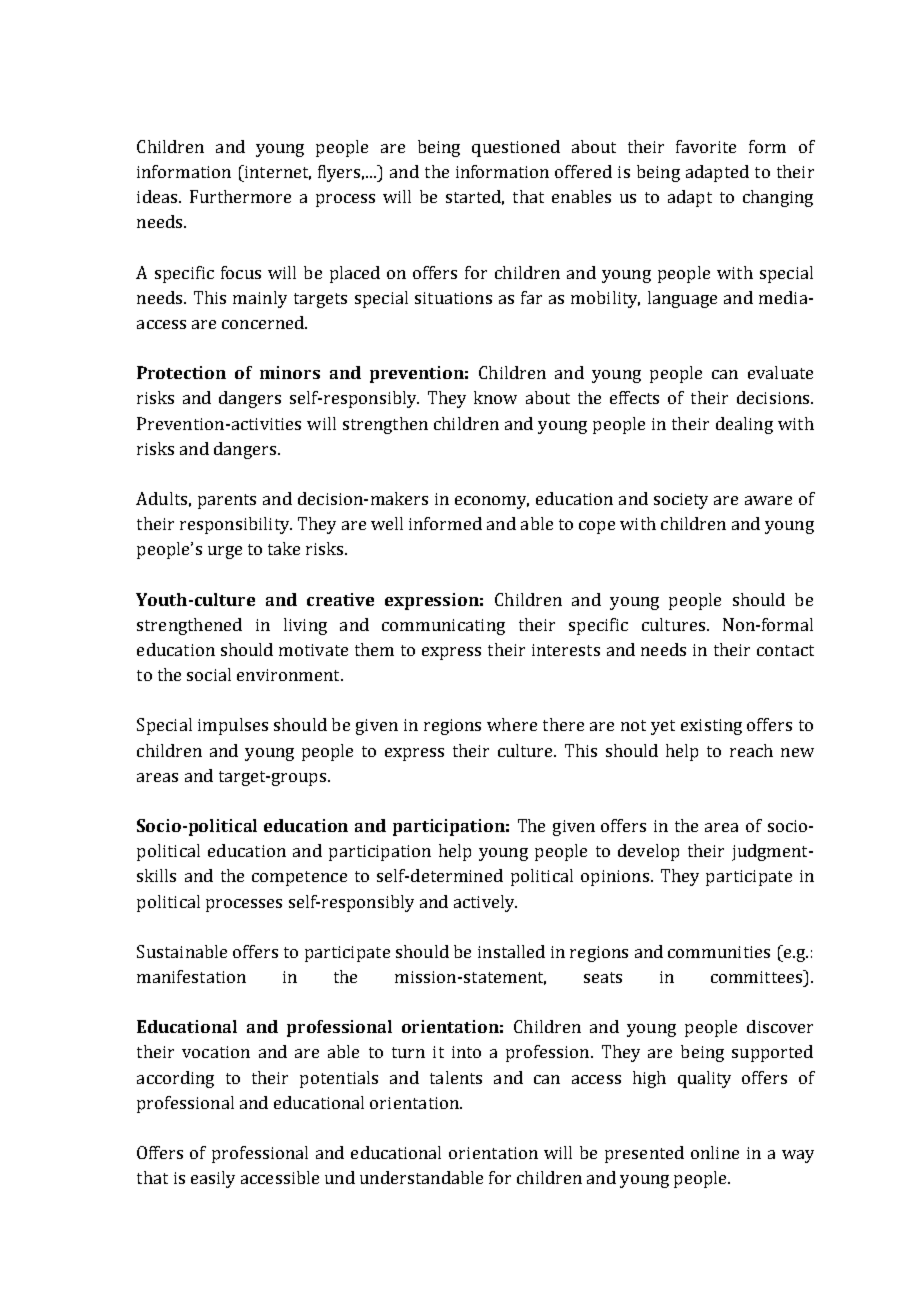 The image size is (924, 1309). I want to click on well, so click(387, 523).
